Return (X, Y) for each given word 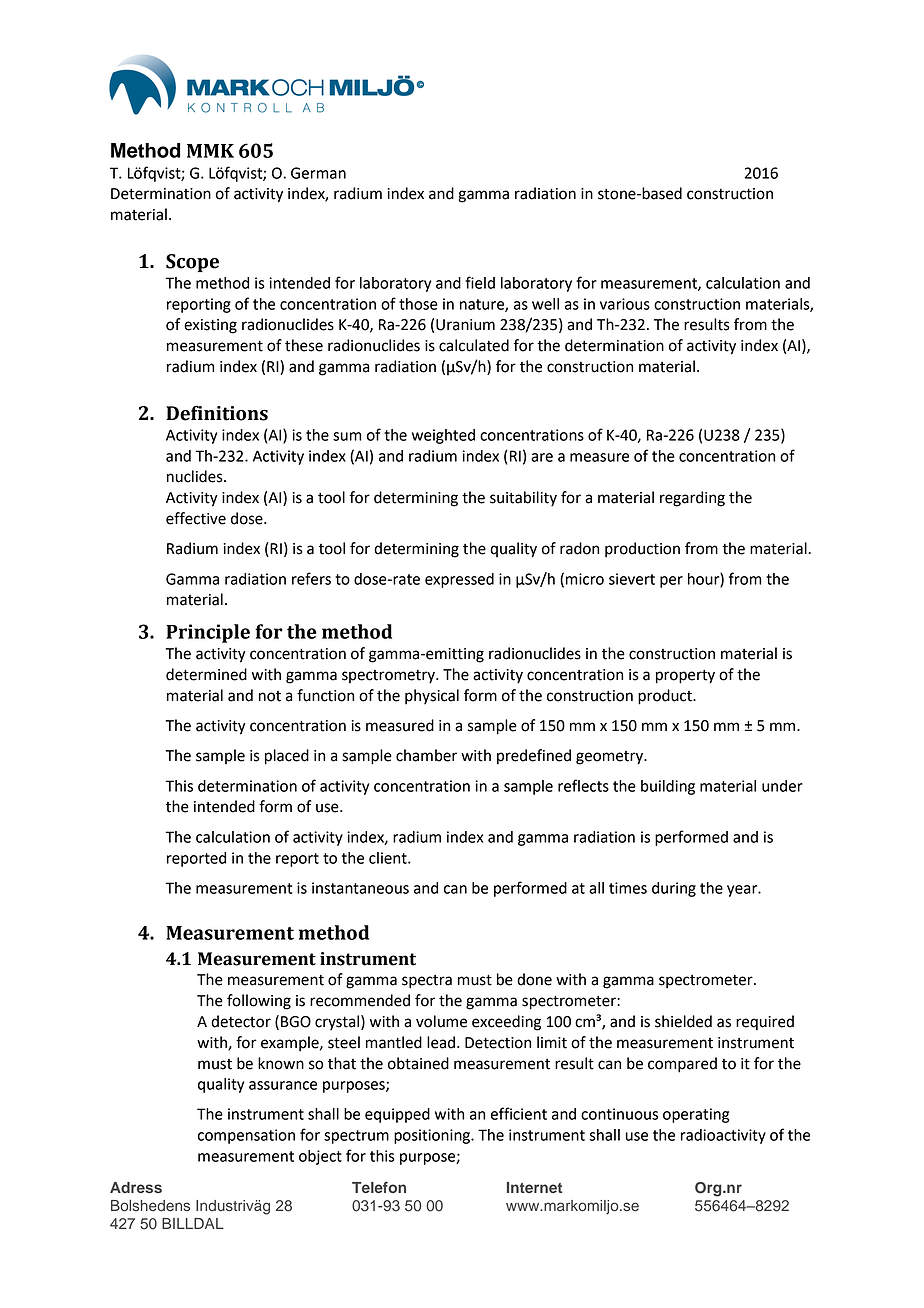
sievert (632, 579)
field (480, 282)
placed (287, 757)
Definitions (217, 413)
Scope (192, 263)
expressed (459, 580)
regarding (692, 499)
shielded (683, 1021)
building (668, 787)
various (625, 304)
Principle (208, 633)
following (259, 1002)
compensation (246, 1136)
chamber (426, 755)
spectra (427, 982)
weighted (443, 436)
